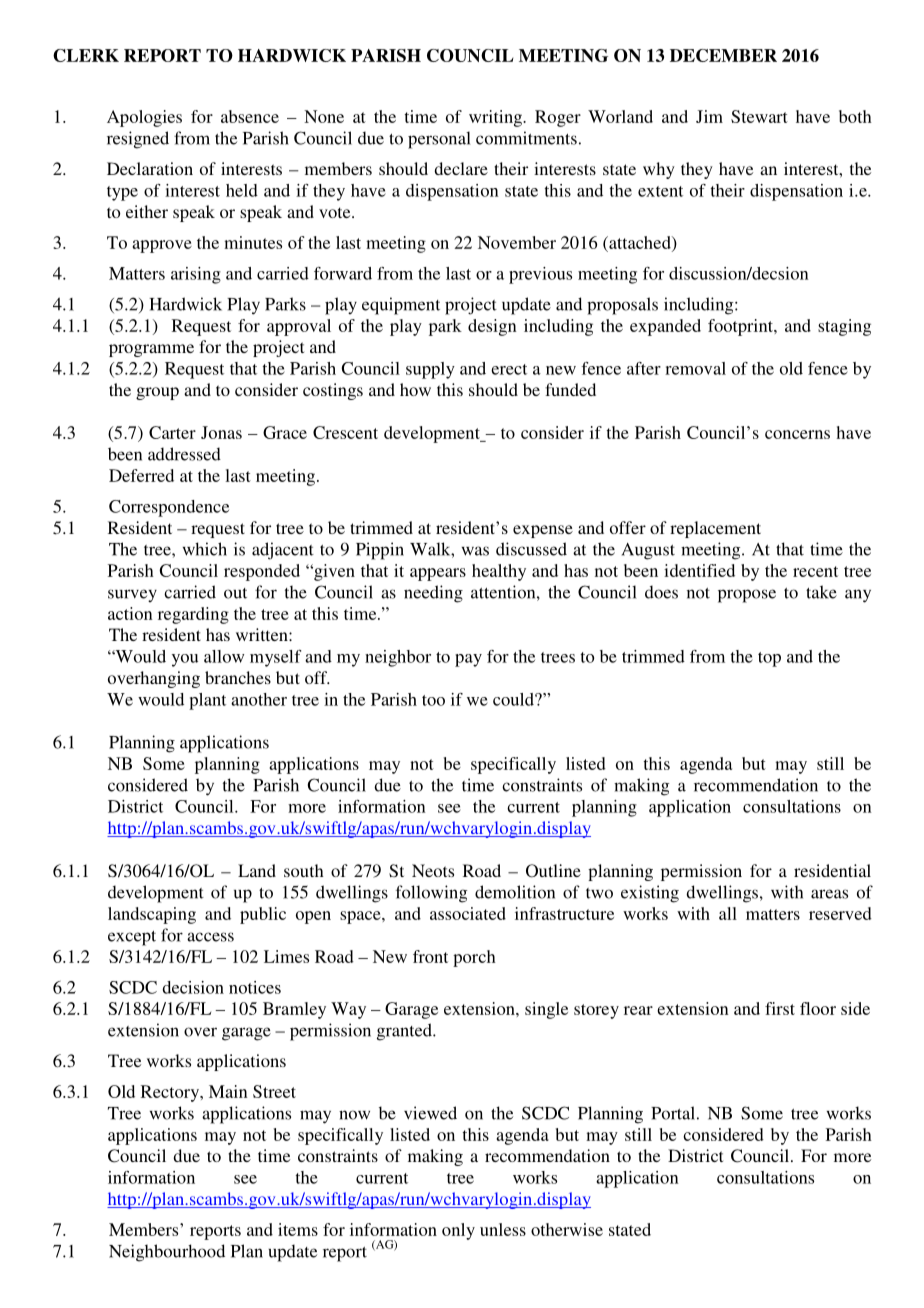 The image size is (924, 1308). What do you see at coordinates (458, 1231) in the screenshot?
I see `only` at bounding box center [458, 1231].
